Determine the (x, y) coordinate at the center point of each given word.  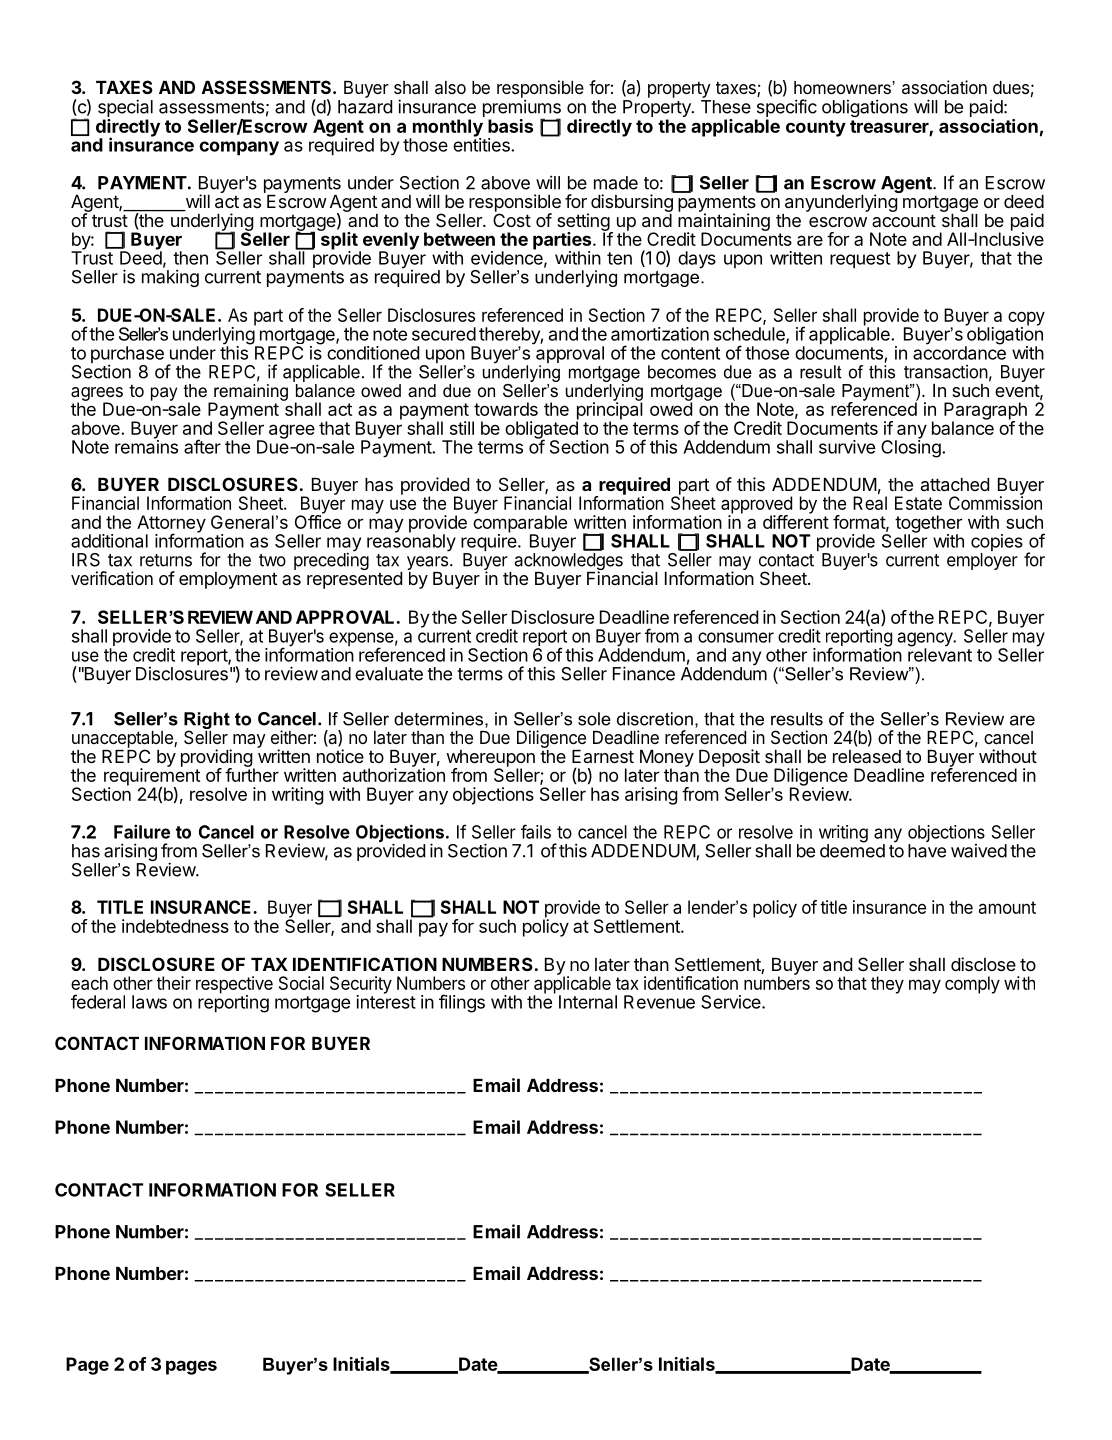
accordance (959, 352)
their (174, 983)
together (928, 525)
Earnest (603, 756)
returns (166, 560)
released (867, 756)
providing (217, 759)
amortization (660, 334)
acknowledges (568, 562)
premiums (522, 109)
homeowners (843, 88)
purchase (127, 356)
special (125, 108)
